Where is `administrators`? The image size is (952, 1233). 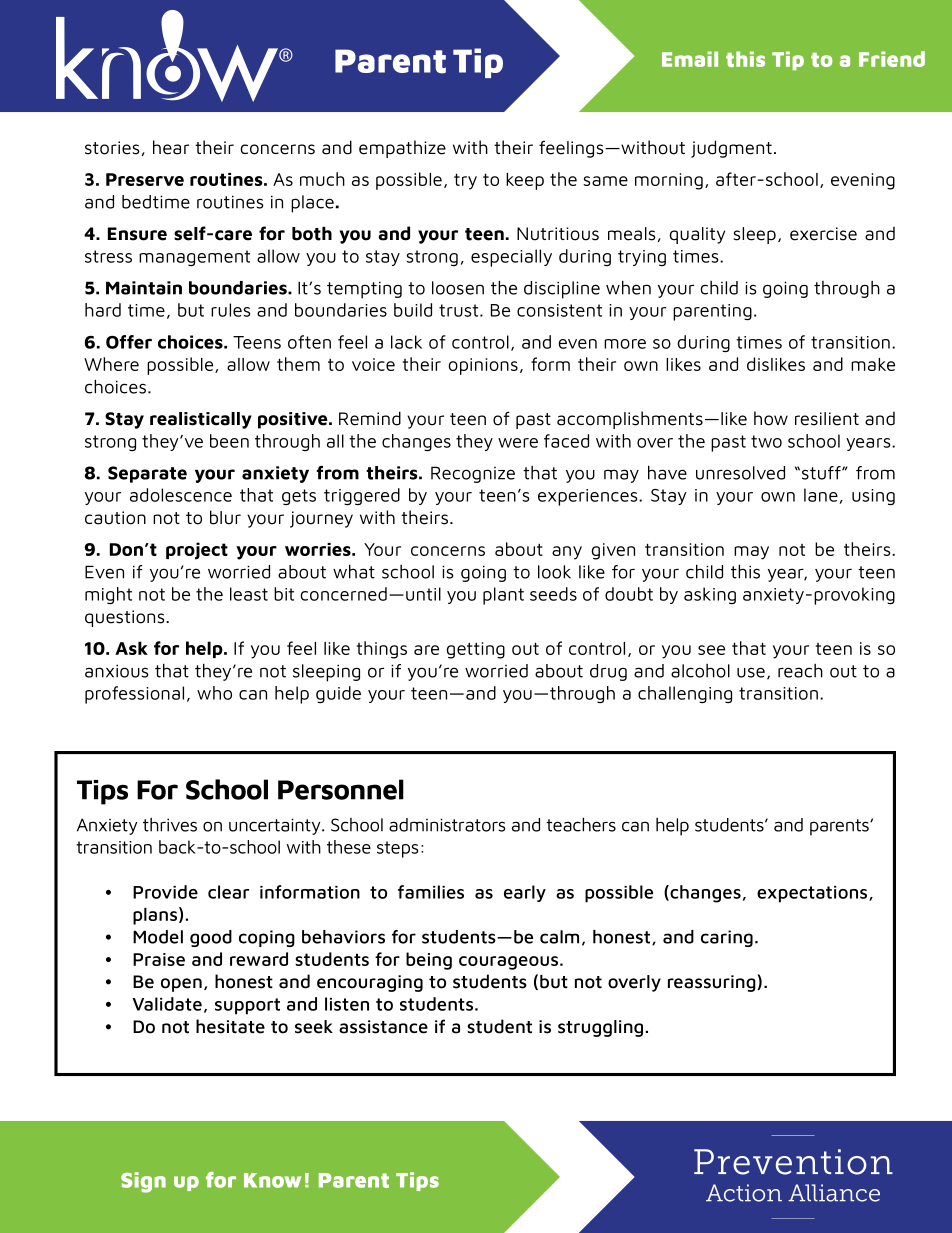 administrators is located at coordinates (447, 825).
